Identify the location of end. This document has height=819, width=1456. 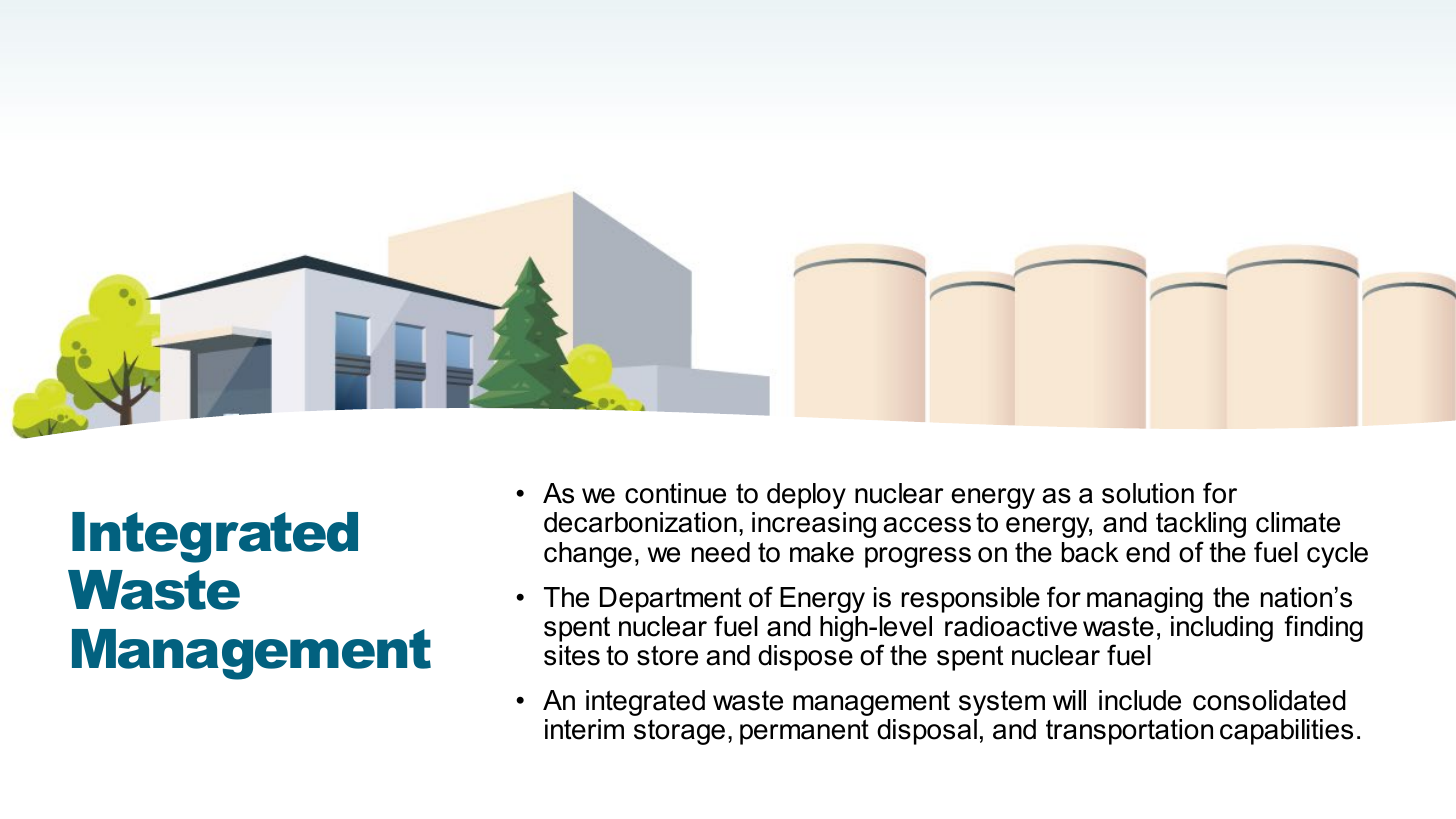
(1148, 552).
